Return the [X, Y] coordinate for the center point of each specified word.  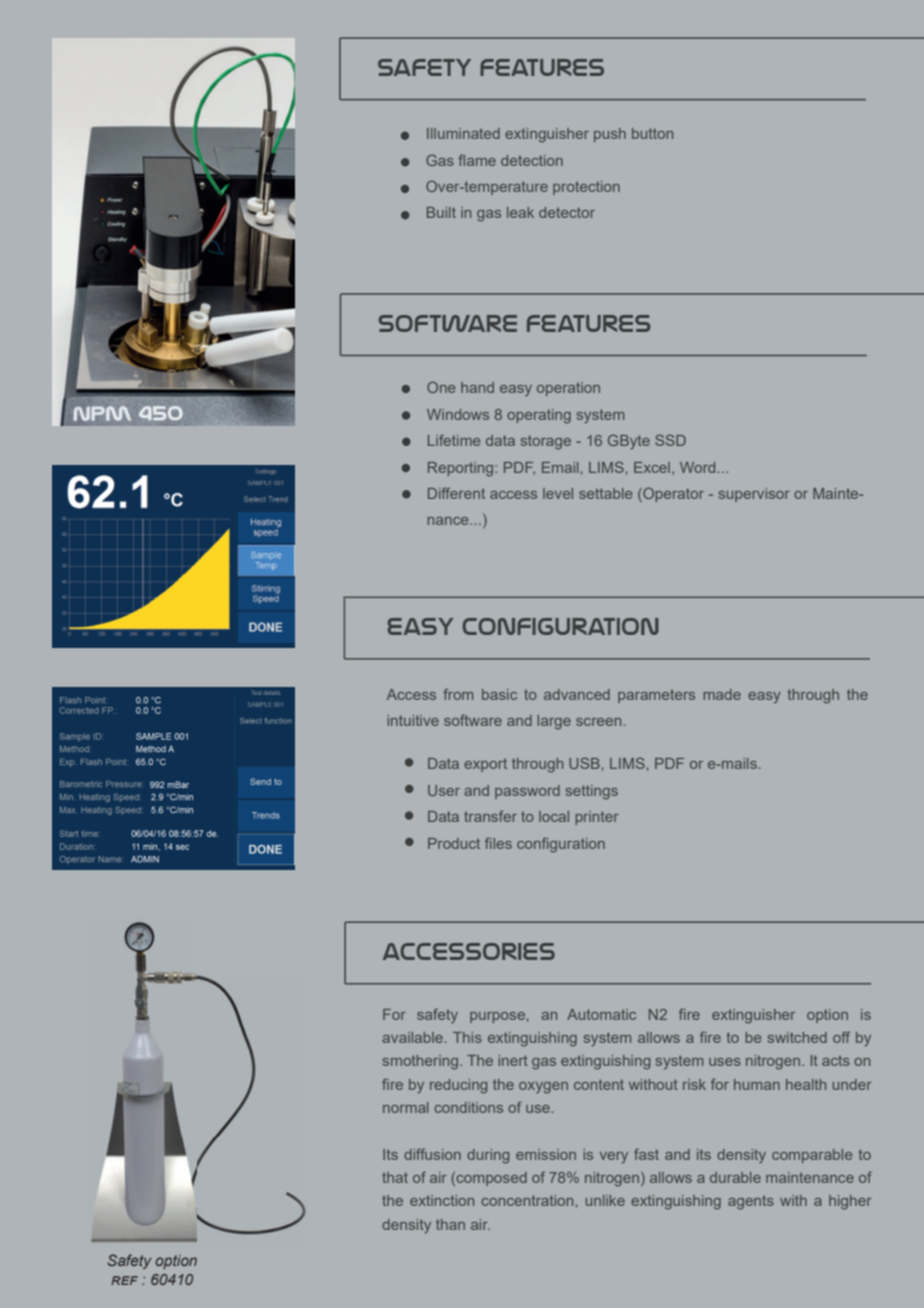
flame [477, 160]
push [610, 135]
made [722, 694]
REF [124, 1280]
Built [441, 212]
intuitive [413, 720]
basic [499, 694]
